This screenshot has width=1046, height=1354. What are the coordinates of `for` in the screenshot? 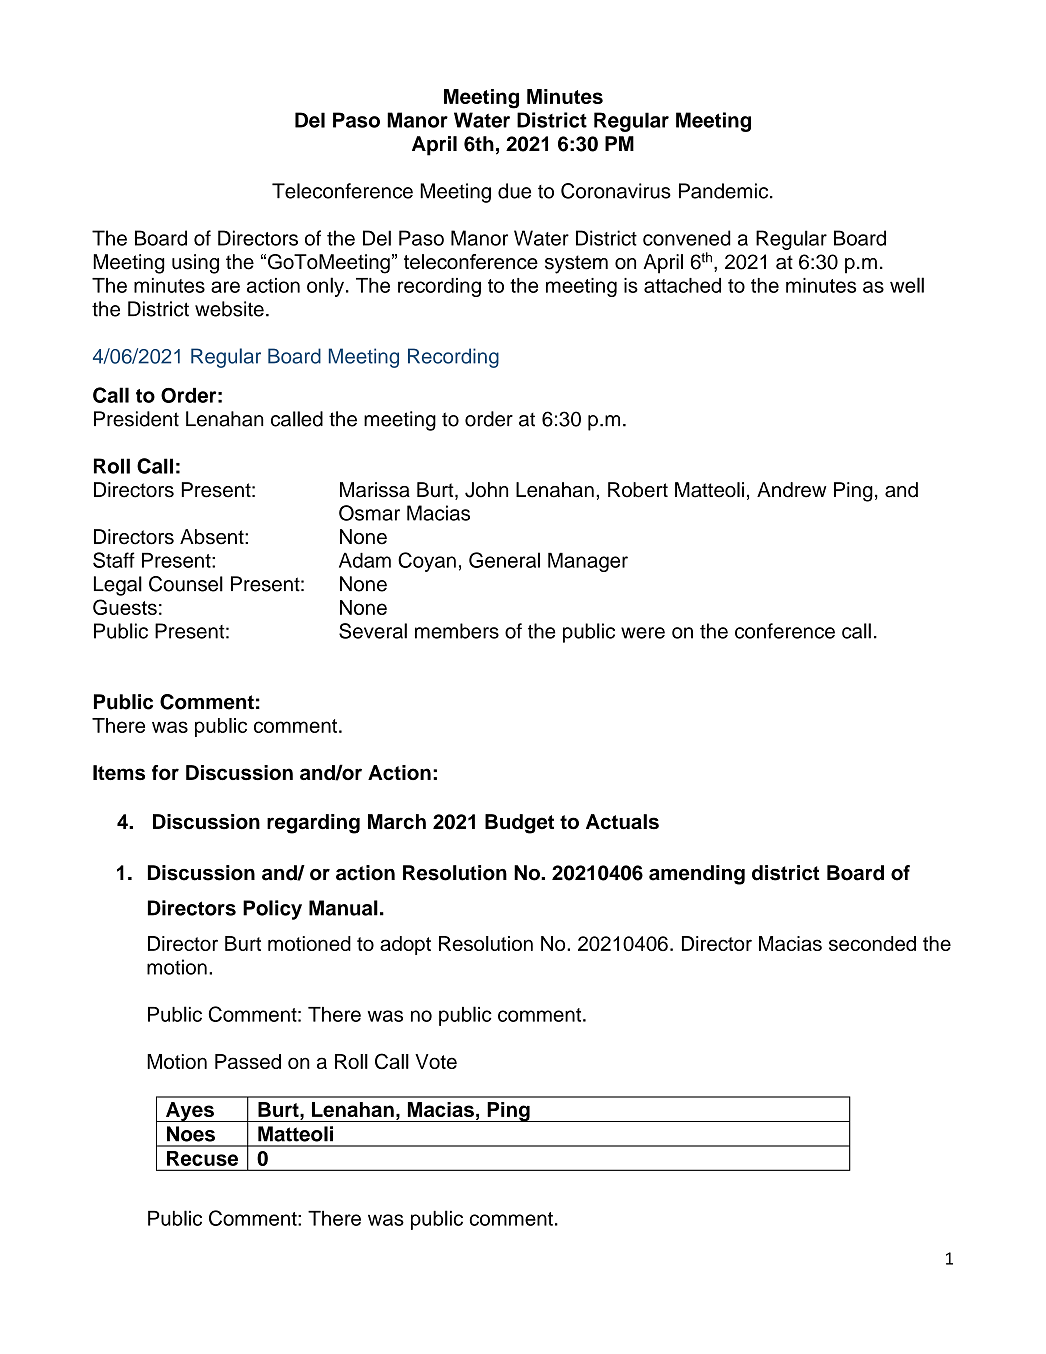 It's located at (165, 772).
